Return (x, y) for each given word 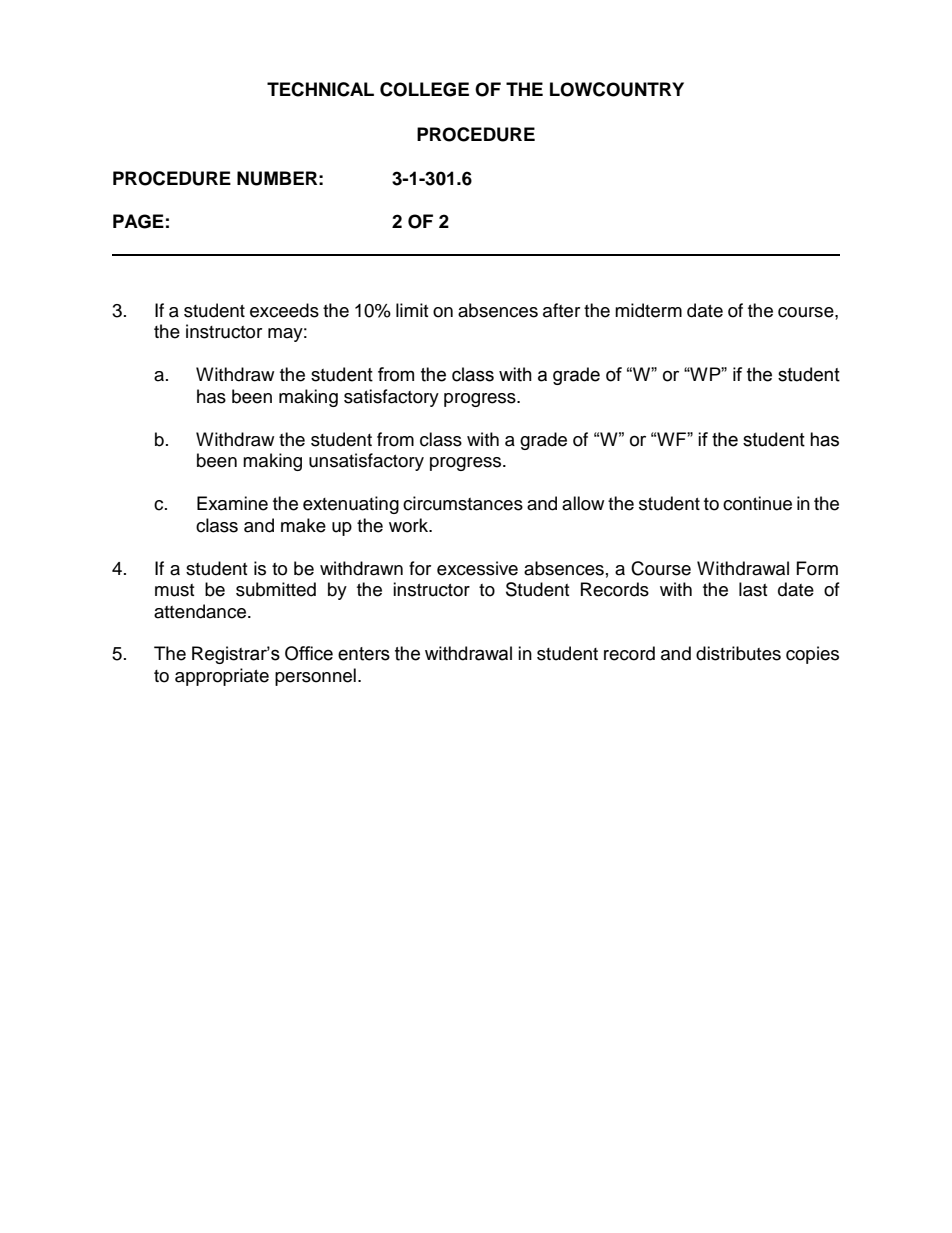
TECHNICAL (320, 89)
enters (364, 654)
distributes (738, 653)
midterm (648, 310)
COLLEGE (424, 89)
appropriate (222, 677)
